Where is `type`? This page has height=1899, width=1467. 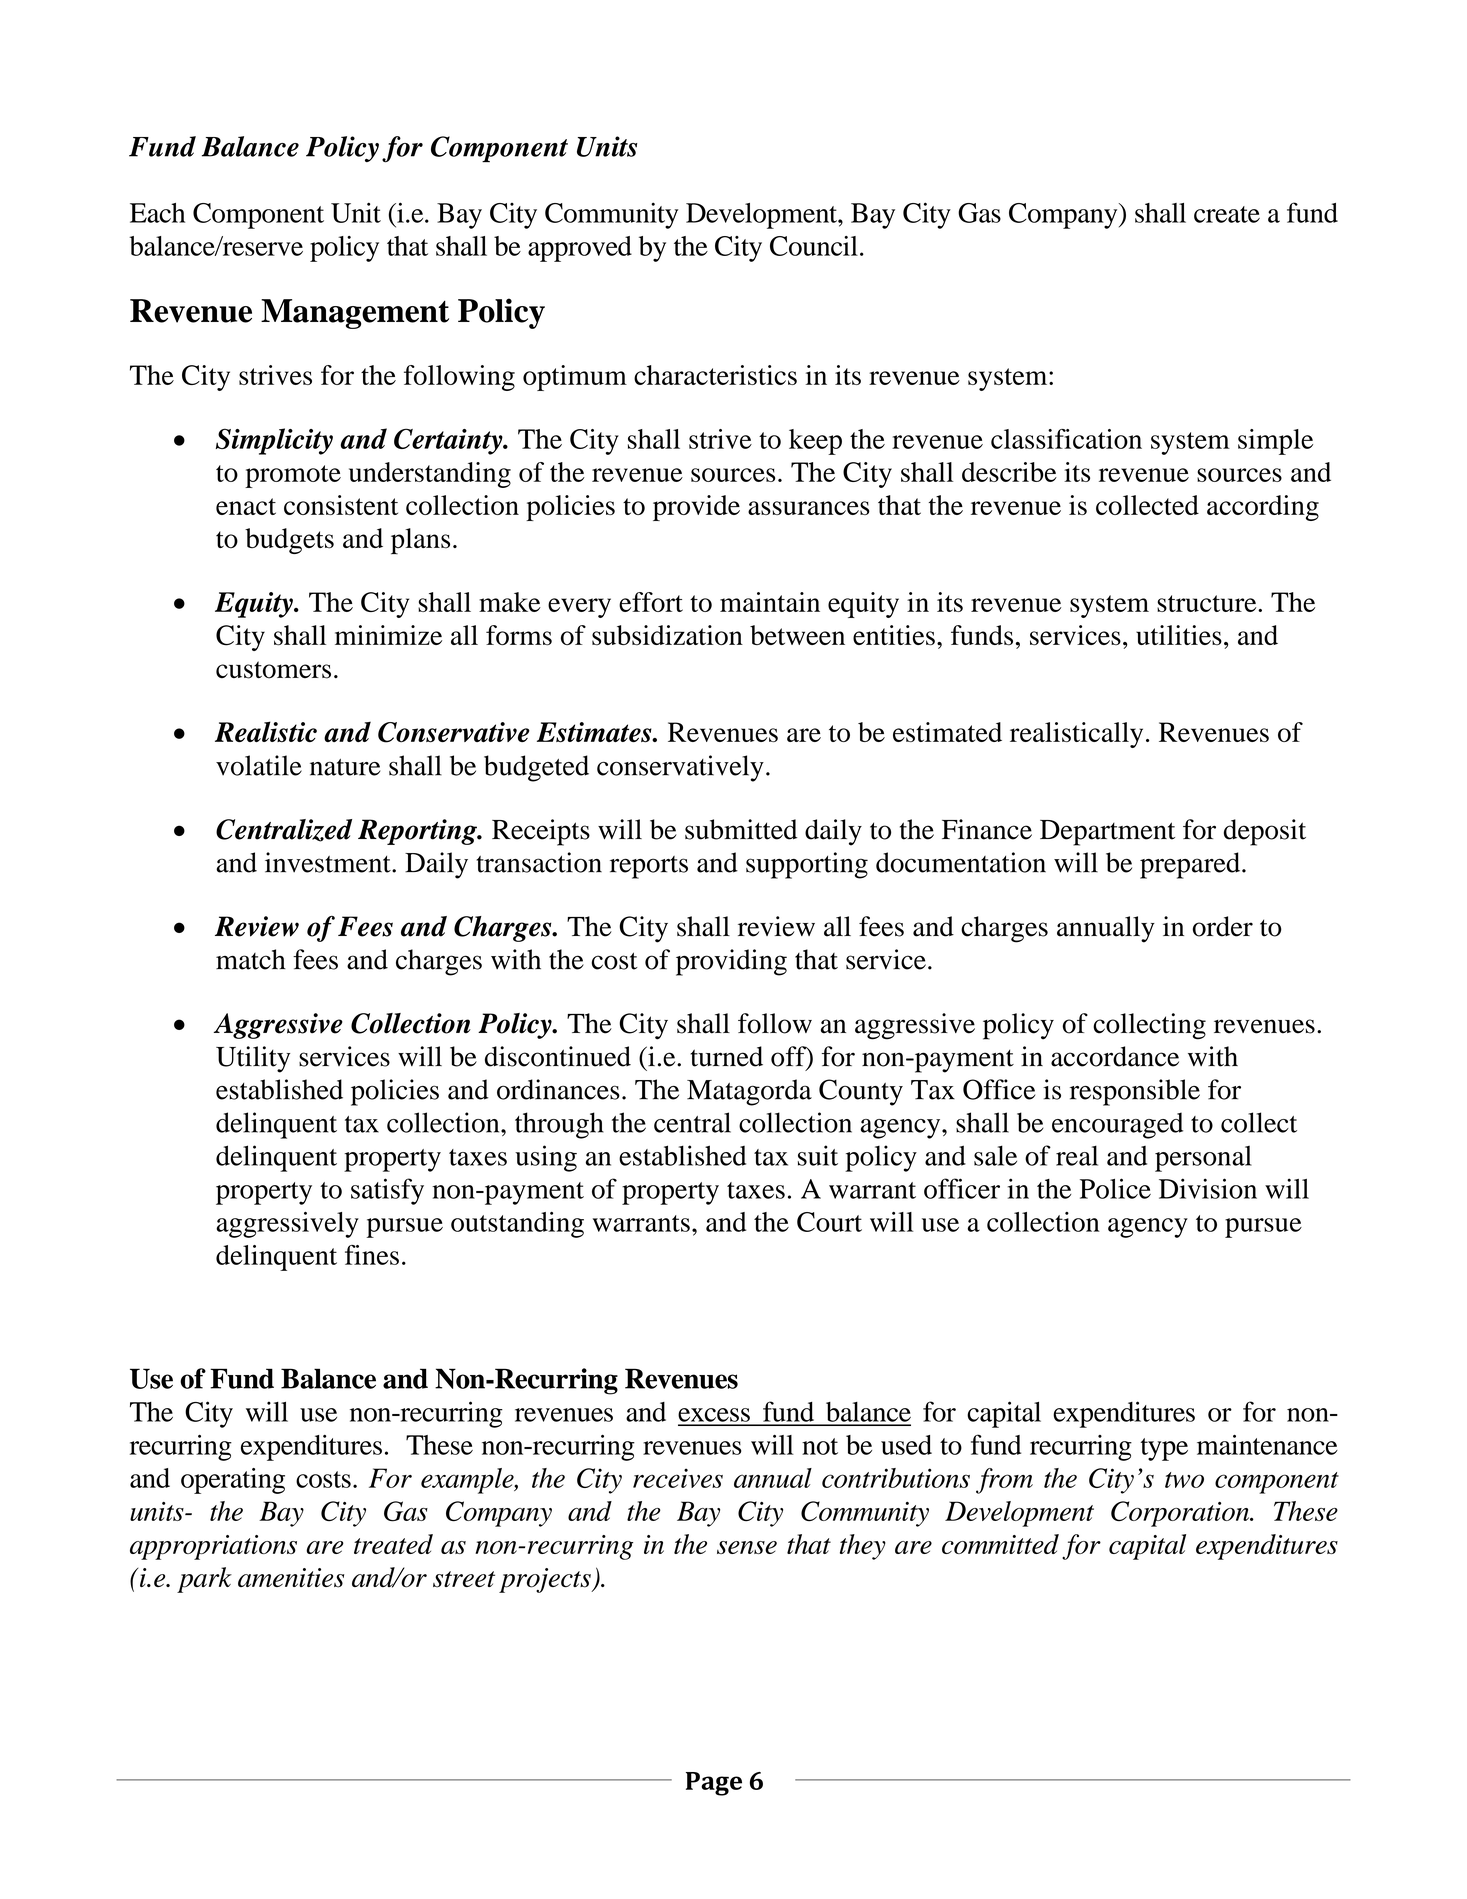 type is located at coordinates (1164, 1449).
